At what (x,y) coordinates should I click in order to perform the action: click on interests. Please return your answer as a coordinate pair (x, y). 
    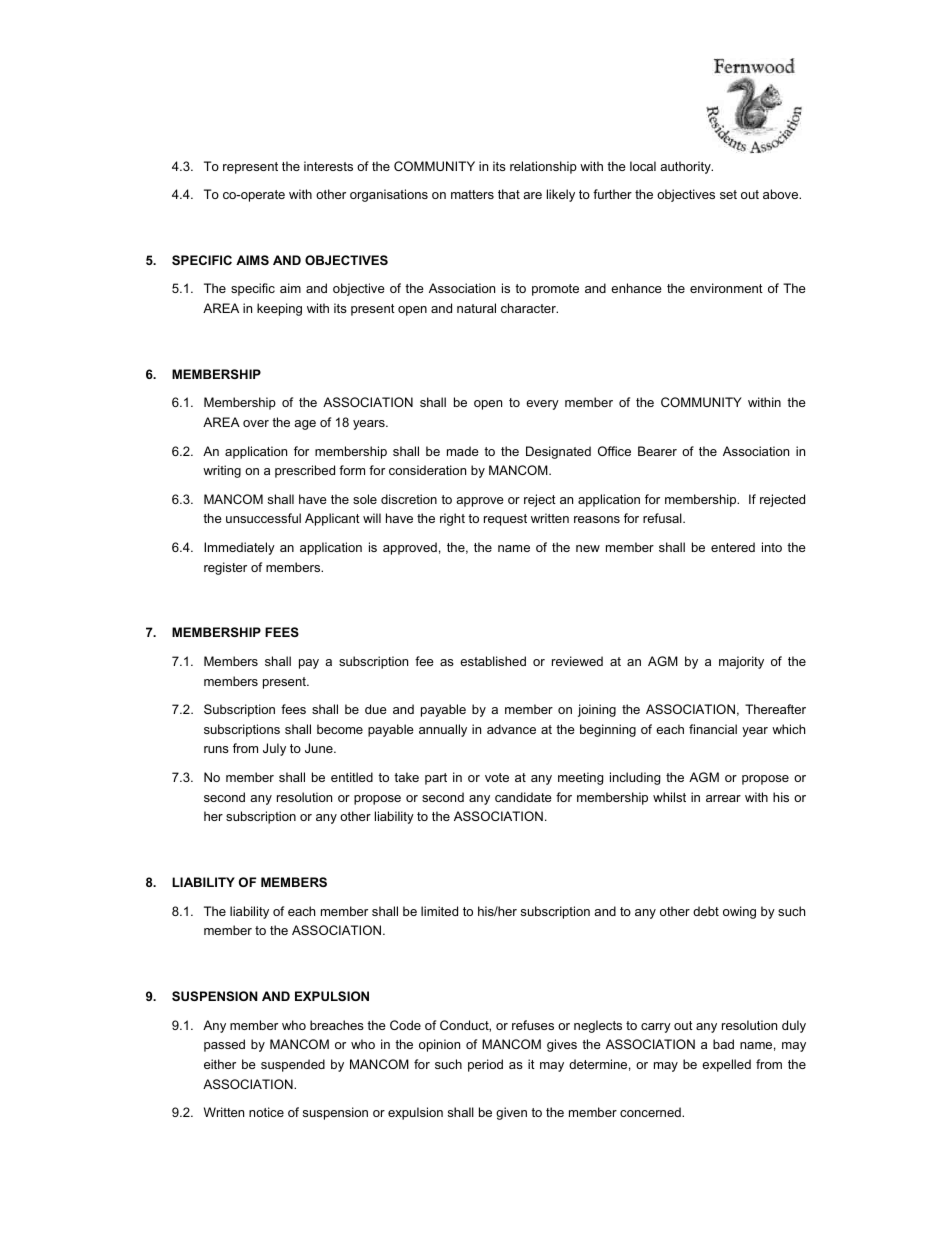
    Looking at the image, I should click on (328, 166).
